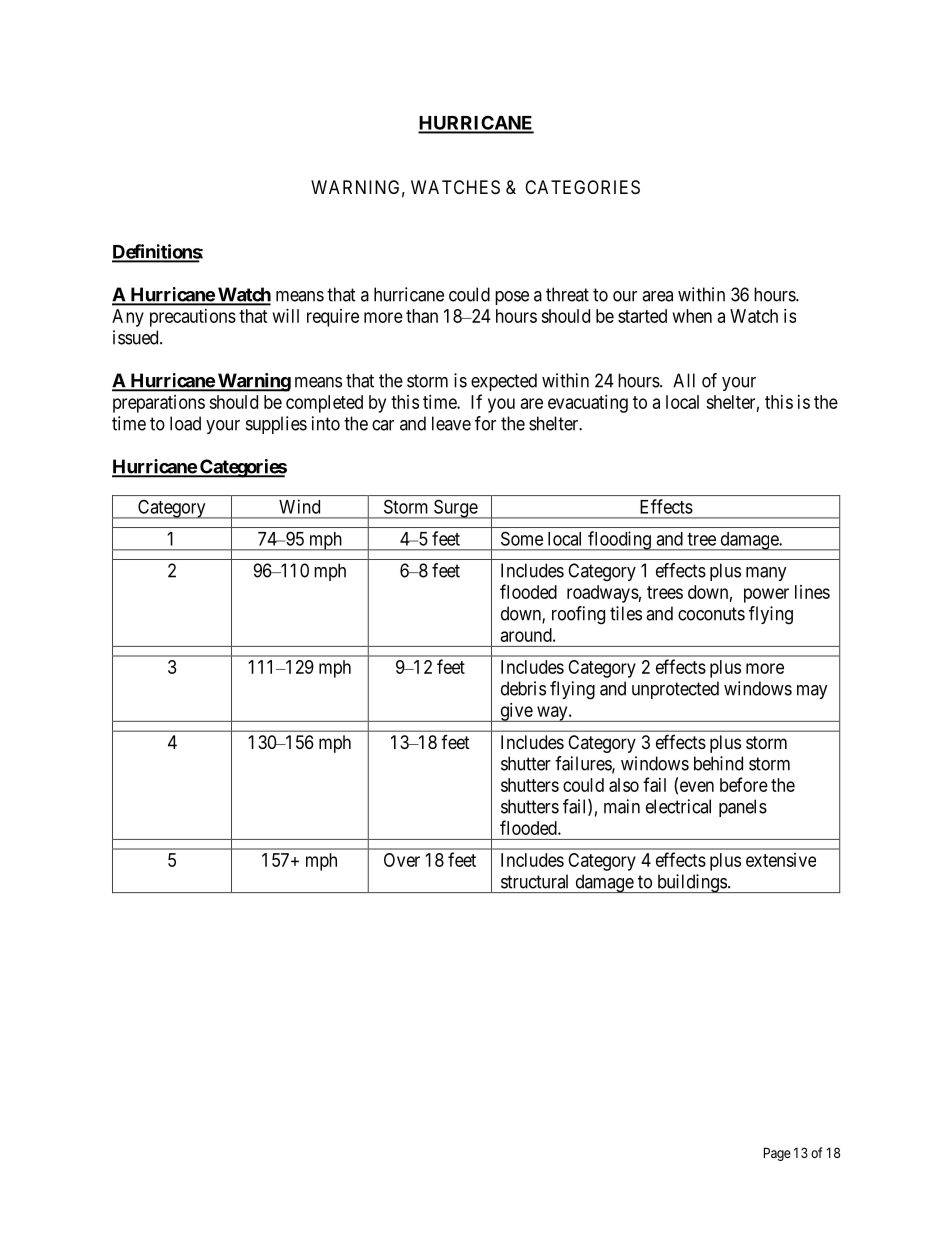  Describe the element at coordinates (193, 318) in the screenshot. I see `precautions` at that location.
